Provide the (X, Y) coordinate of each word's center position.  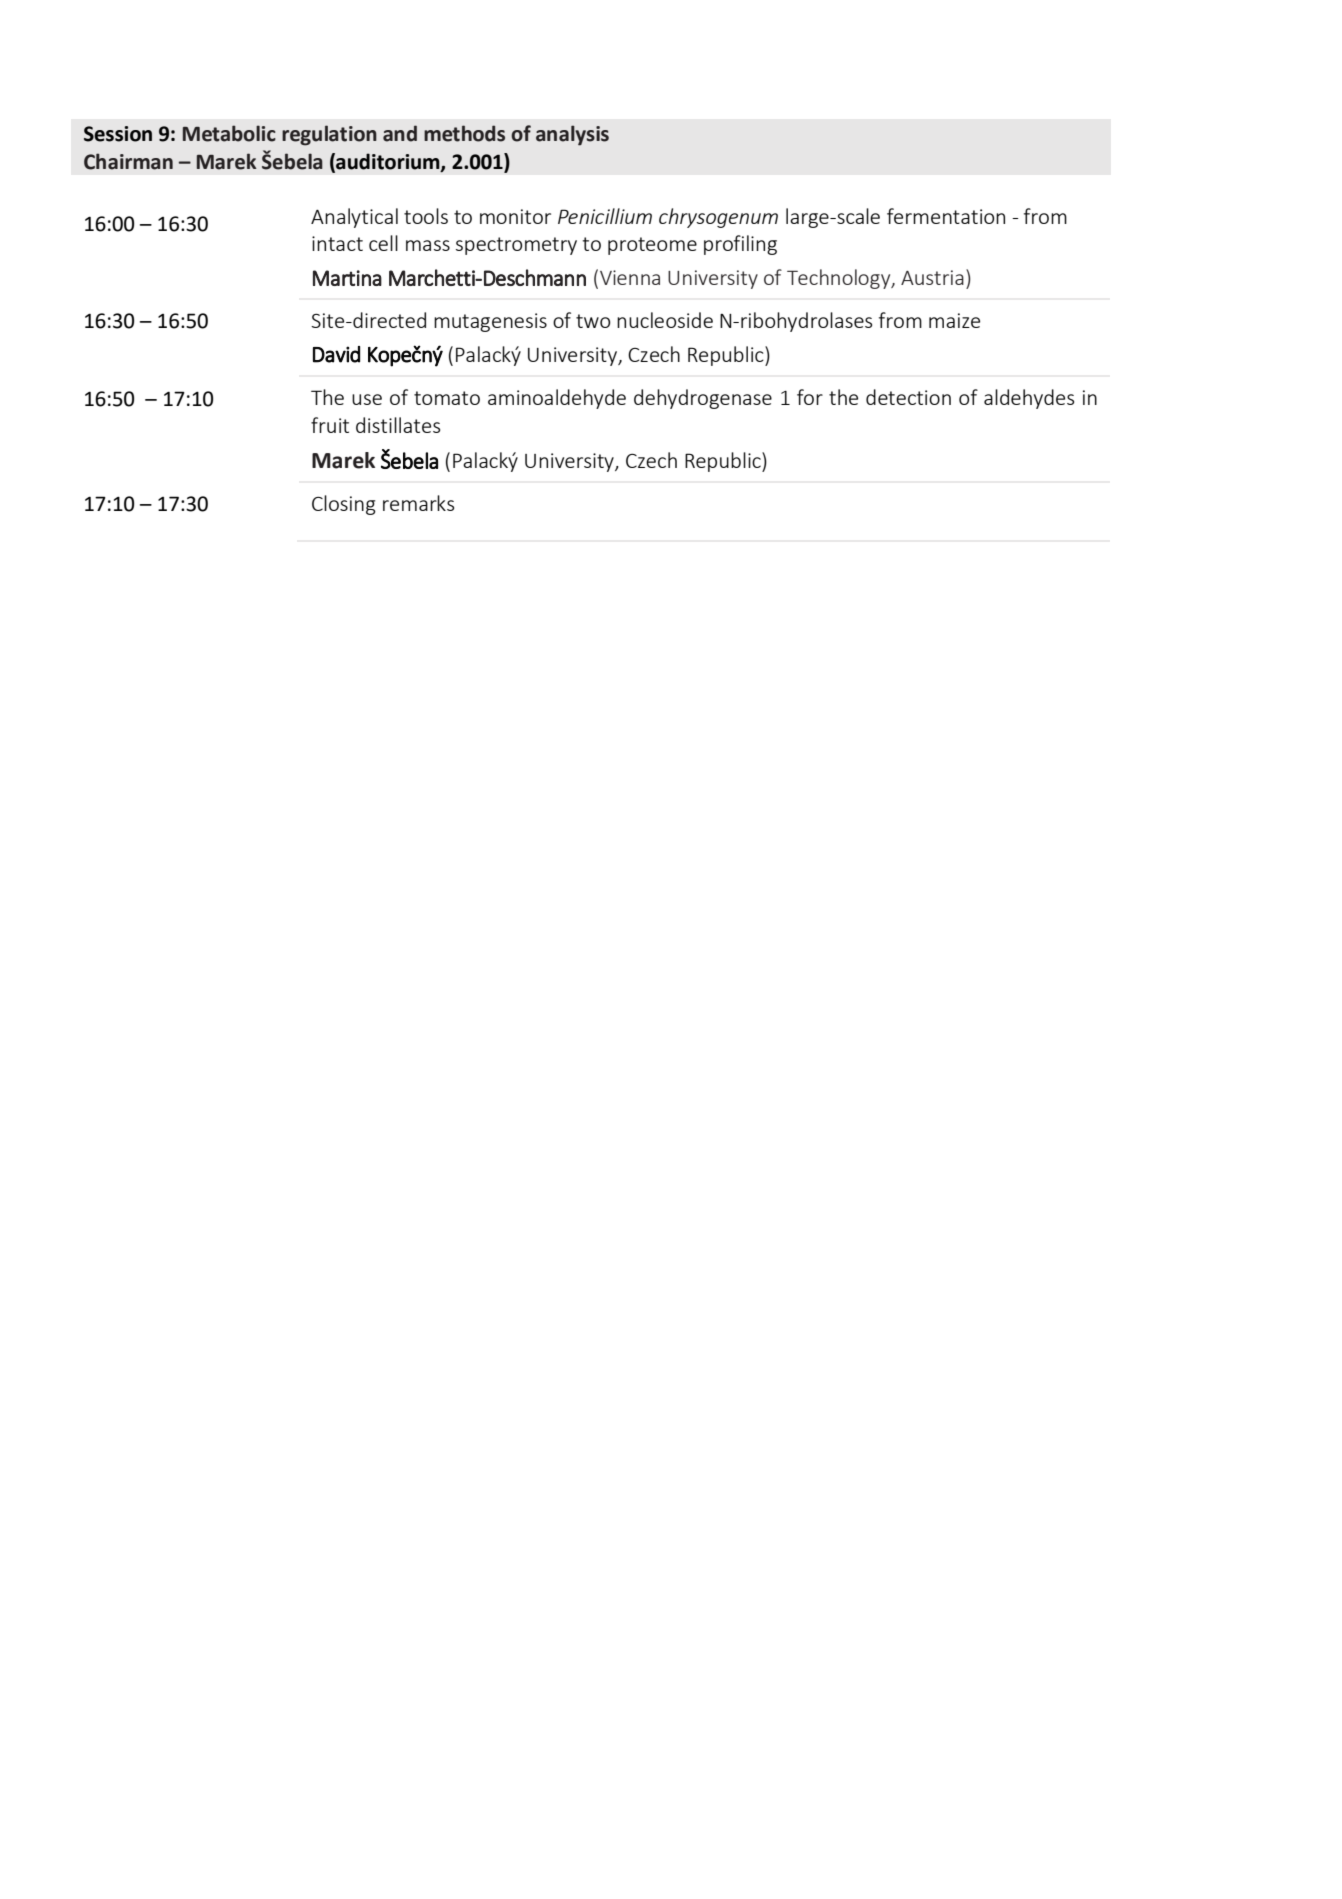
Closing (344, 505)
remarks (418, 503)
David (336, 354)
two (593, 321)
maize (954, 320)
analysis (572, 135)
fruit (330, 425)
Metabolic (229, 133)
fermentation (946, 216)
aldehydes (1029, 399)
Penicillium (605, 216)
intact (337, 243)
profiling (740, 245)
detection (908, 397)
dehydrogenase (703, 399)
